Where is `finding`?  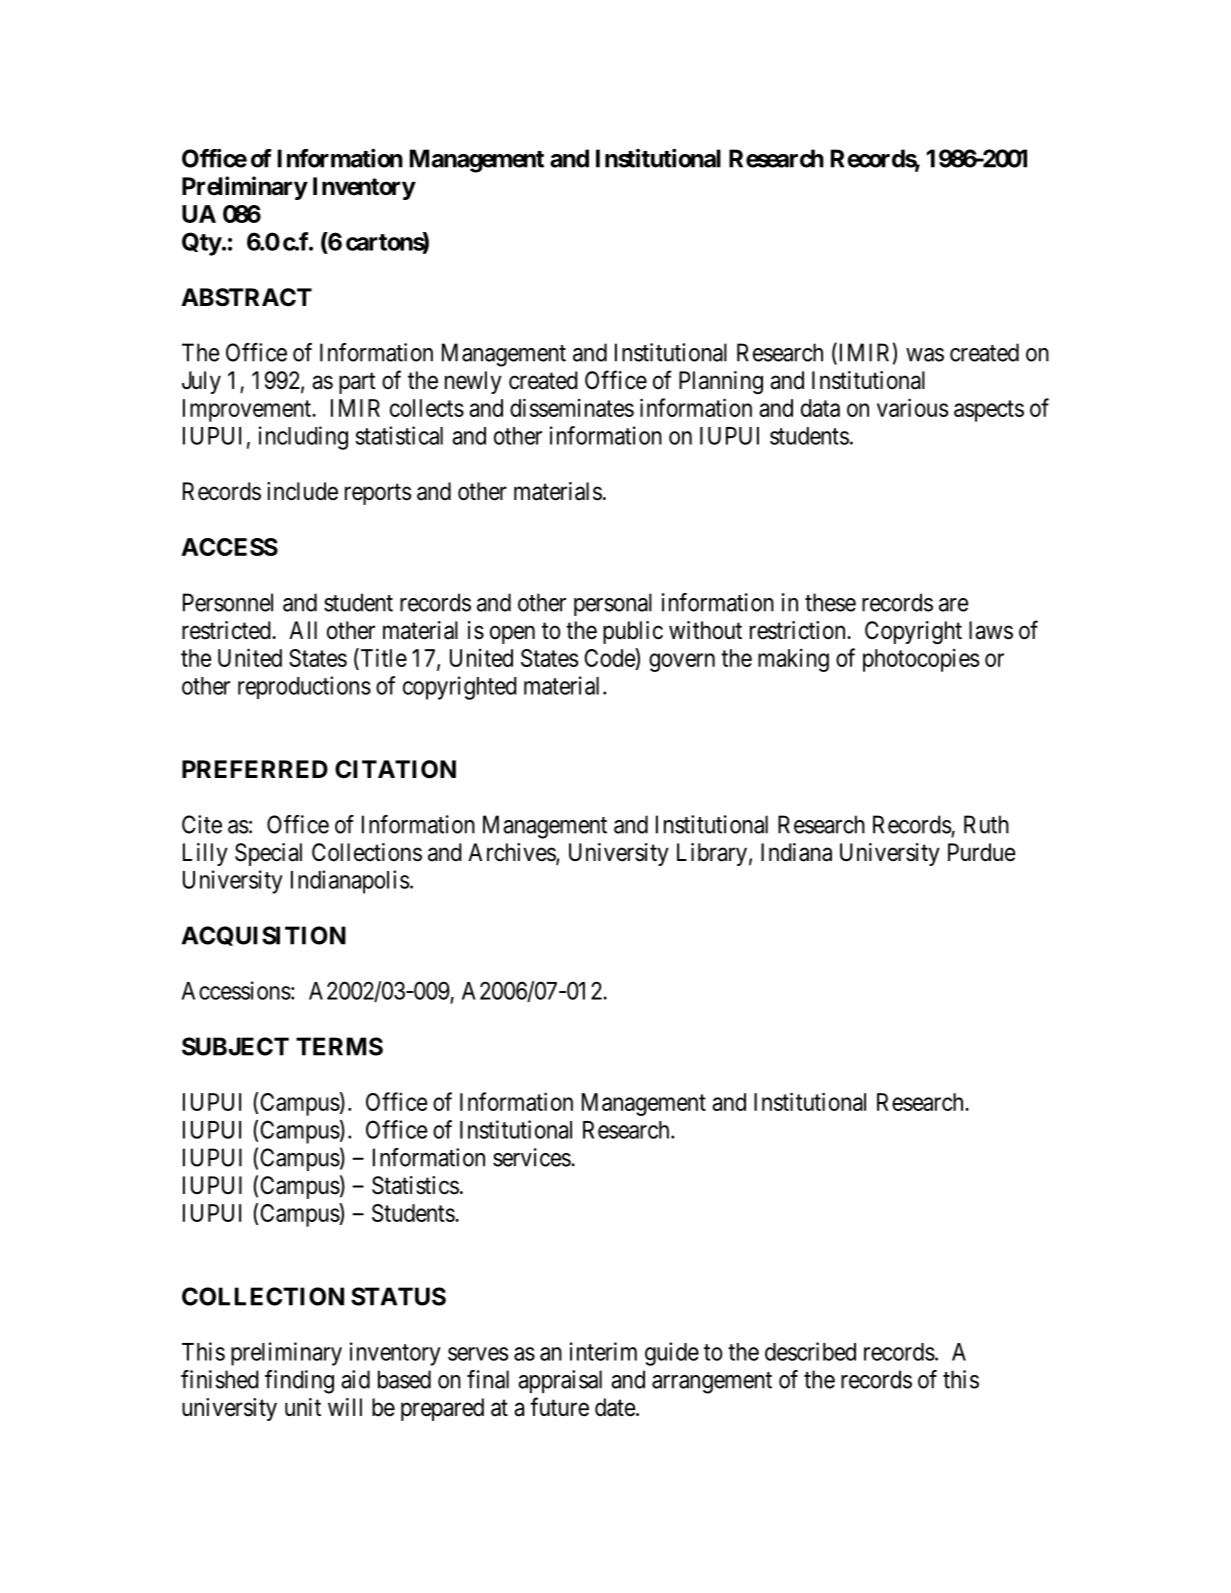 finding is located at coordinates (299, 1382).
